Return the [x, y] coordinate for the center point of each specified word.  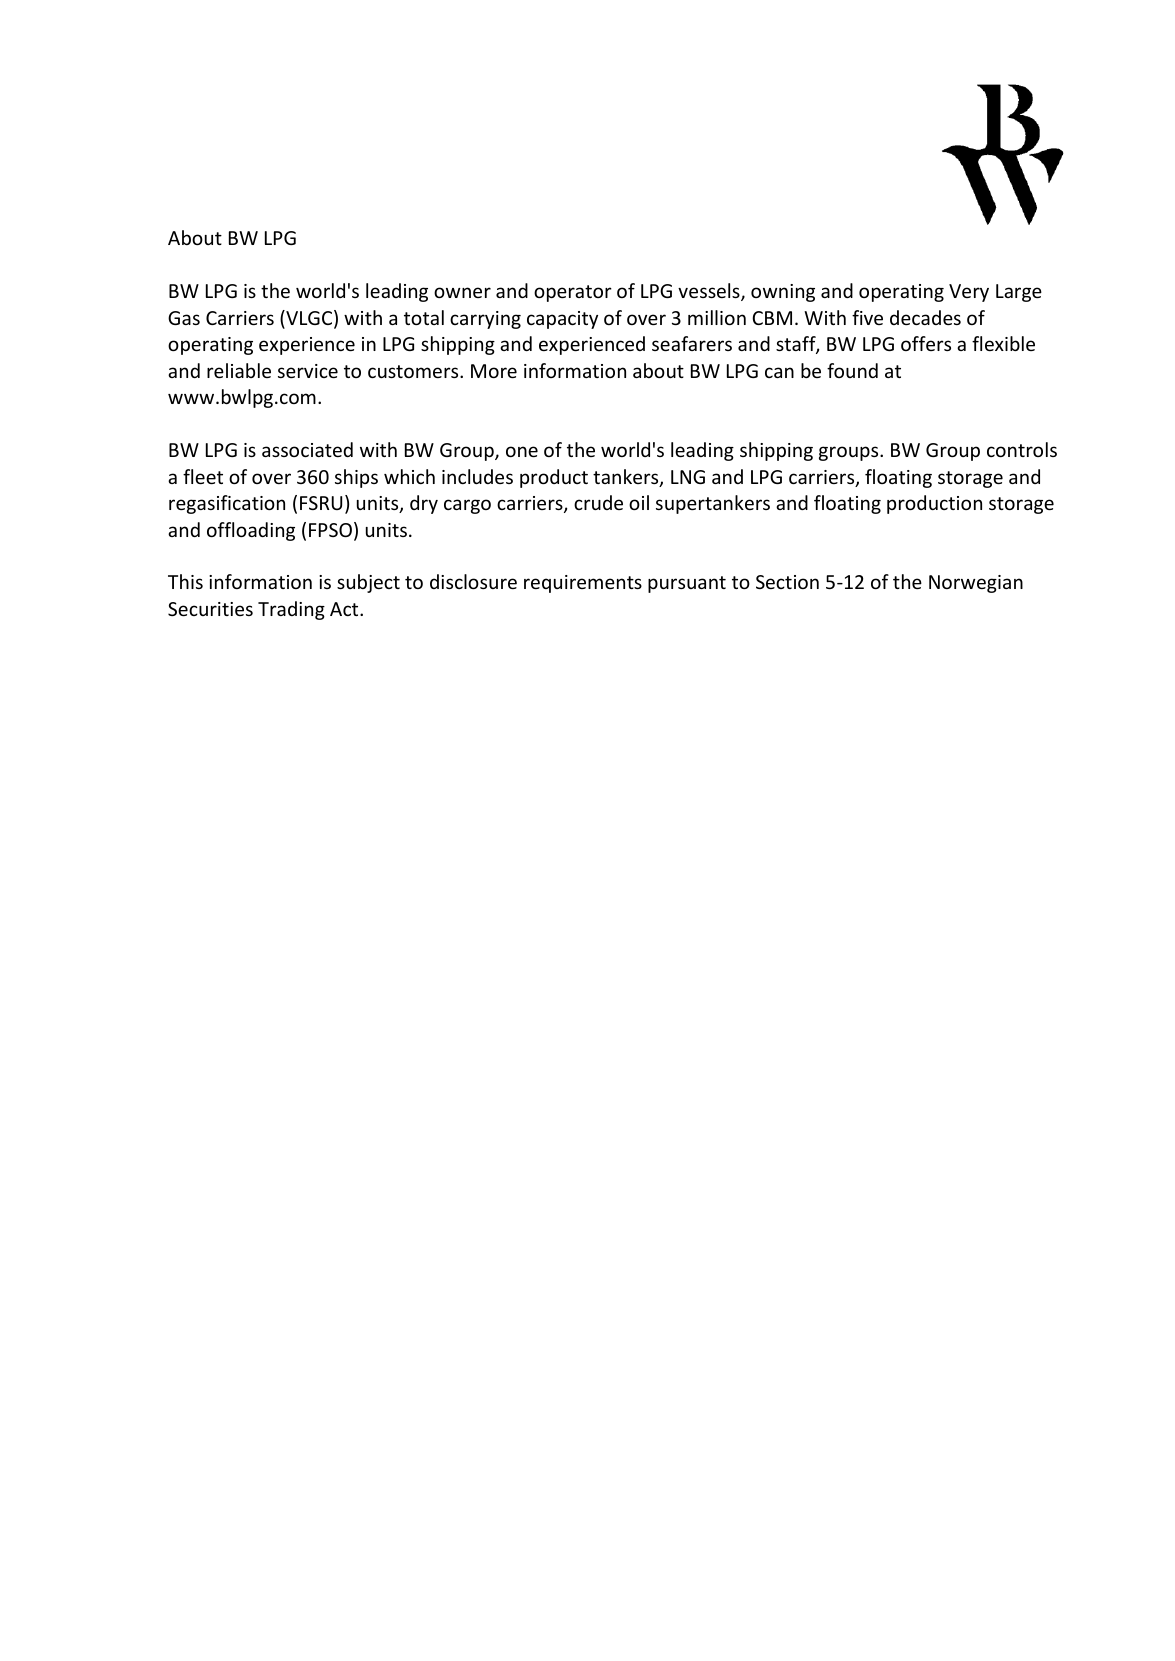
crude [598, 502]
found [852, 370]
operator [573, 293]
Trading [291, 610]
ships [356, 478]
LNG [688, 477]
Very [969, 293]
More [494, 371]
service [308, 371]
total [424, 317]
